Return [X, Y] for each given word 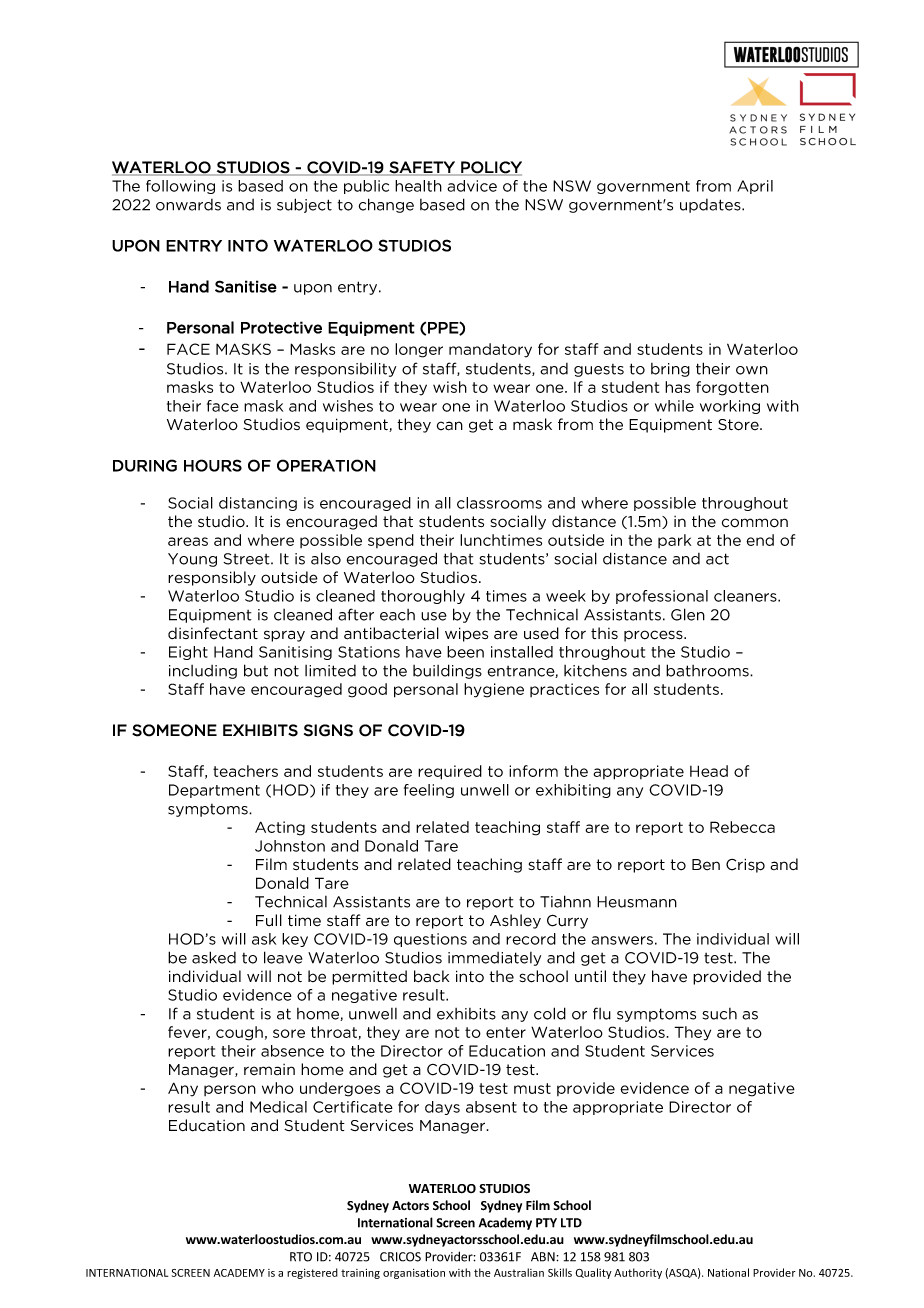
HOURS [213, 465]
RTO [301, 1257]
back [431, 976]
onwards [188, 205]
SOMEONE [174, 730]
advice [472, 186]
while [674, 406]
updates [711, 206]
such [719, 1014]
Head [709, 771]
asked [214, 957]
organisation [414, 1274]
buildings [447, 671]
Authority [638, 1273]
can [450, 426]
